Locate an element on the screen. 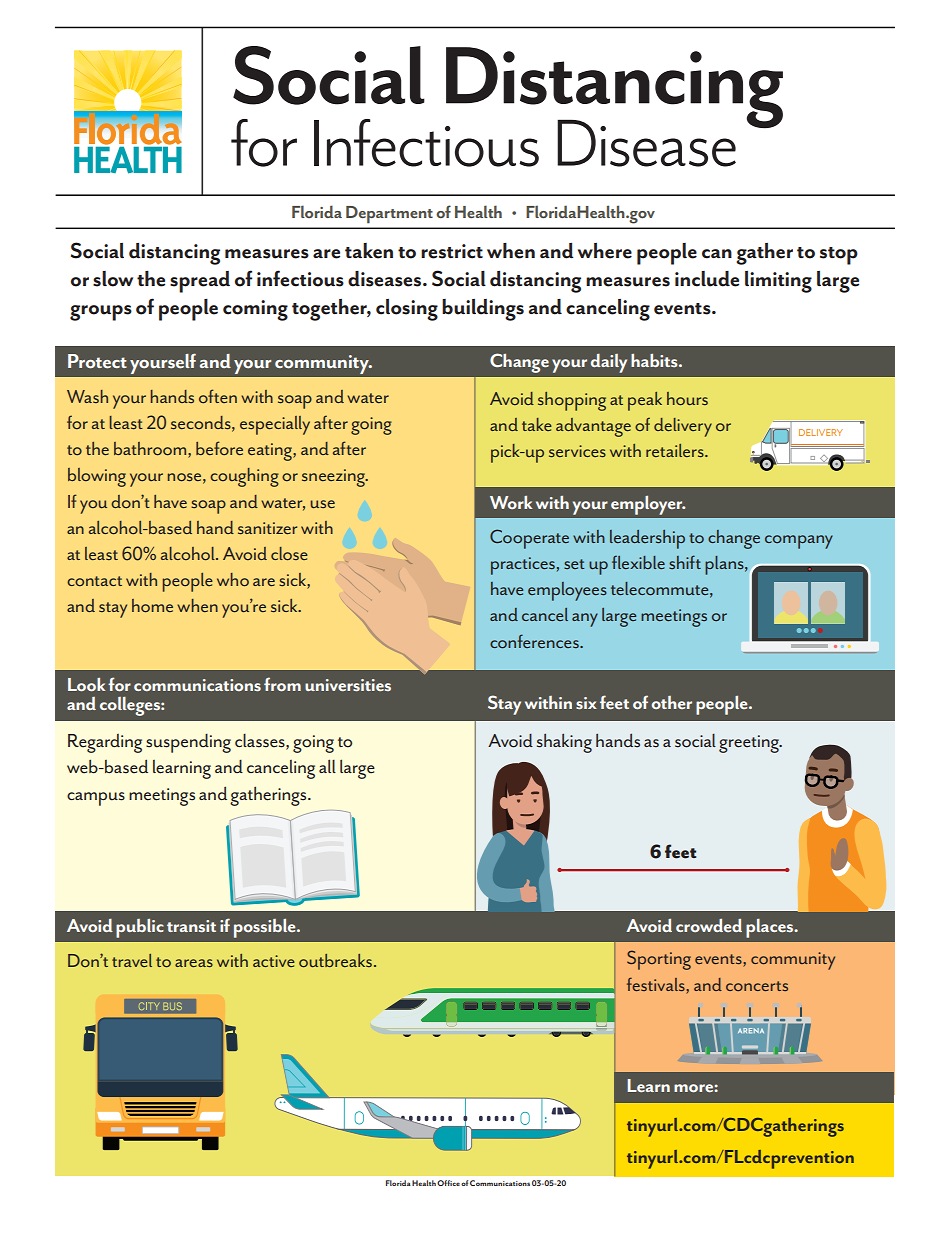 The image size is (952, 1233). restrict is located at coordinates (452, 251).
